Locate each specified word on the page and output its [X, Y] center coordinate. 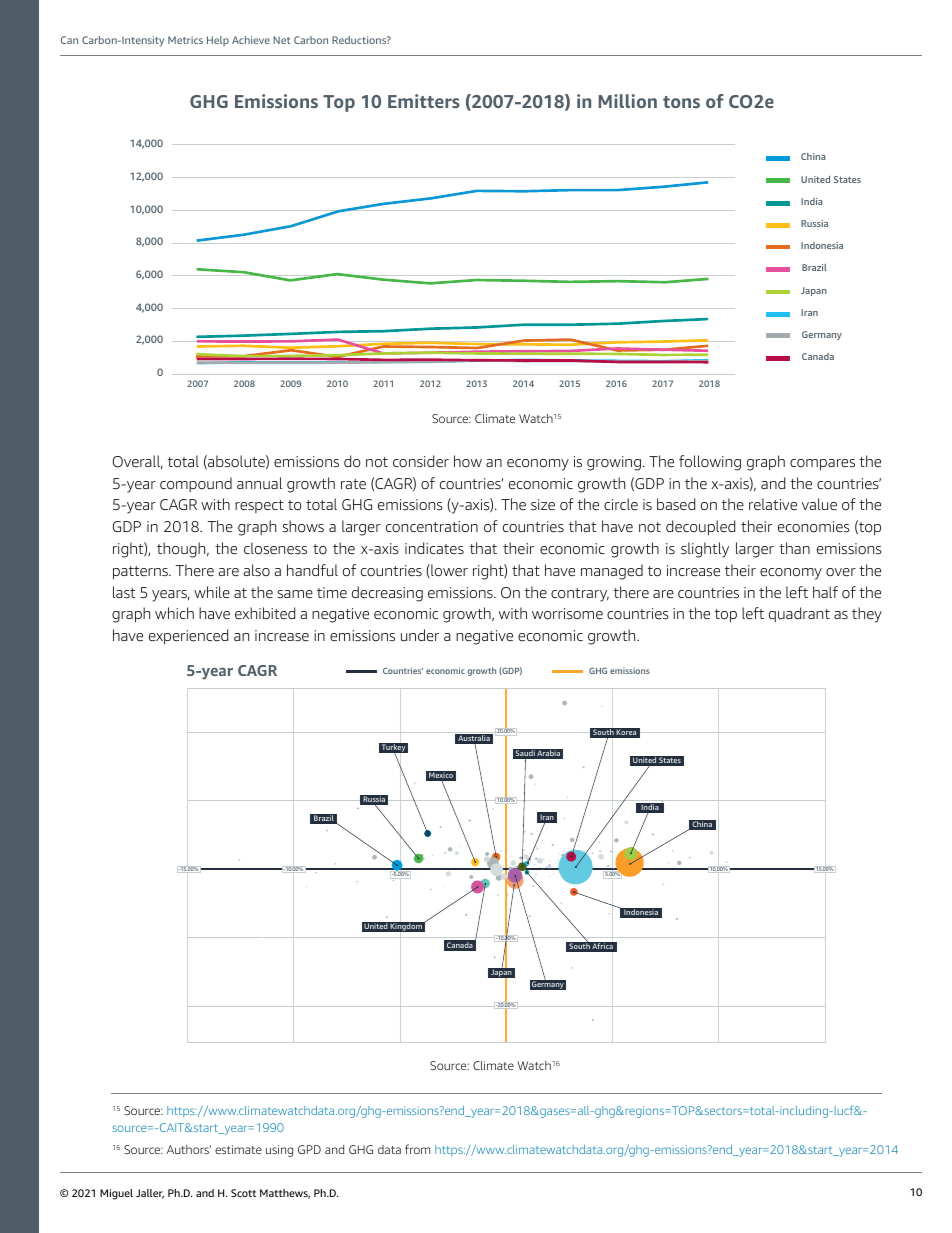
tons [681, 102]
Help [218, 41]
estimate [238, 1149]
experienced [188, 636]
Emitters [424, 101]
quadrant [799, 614]
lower [448, 571]
